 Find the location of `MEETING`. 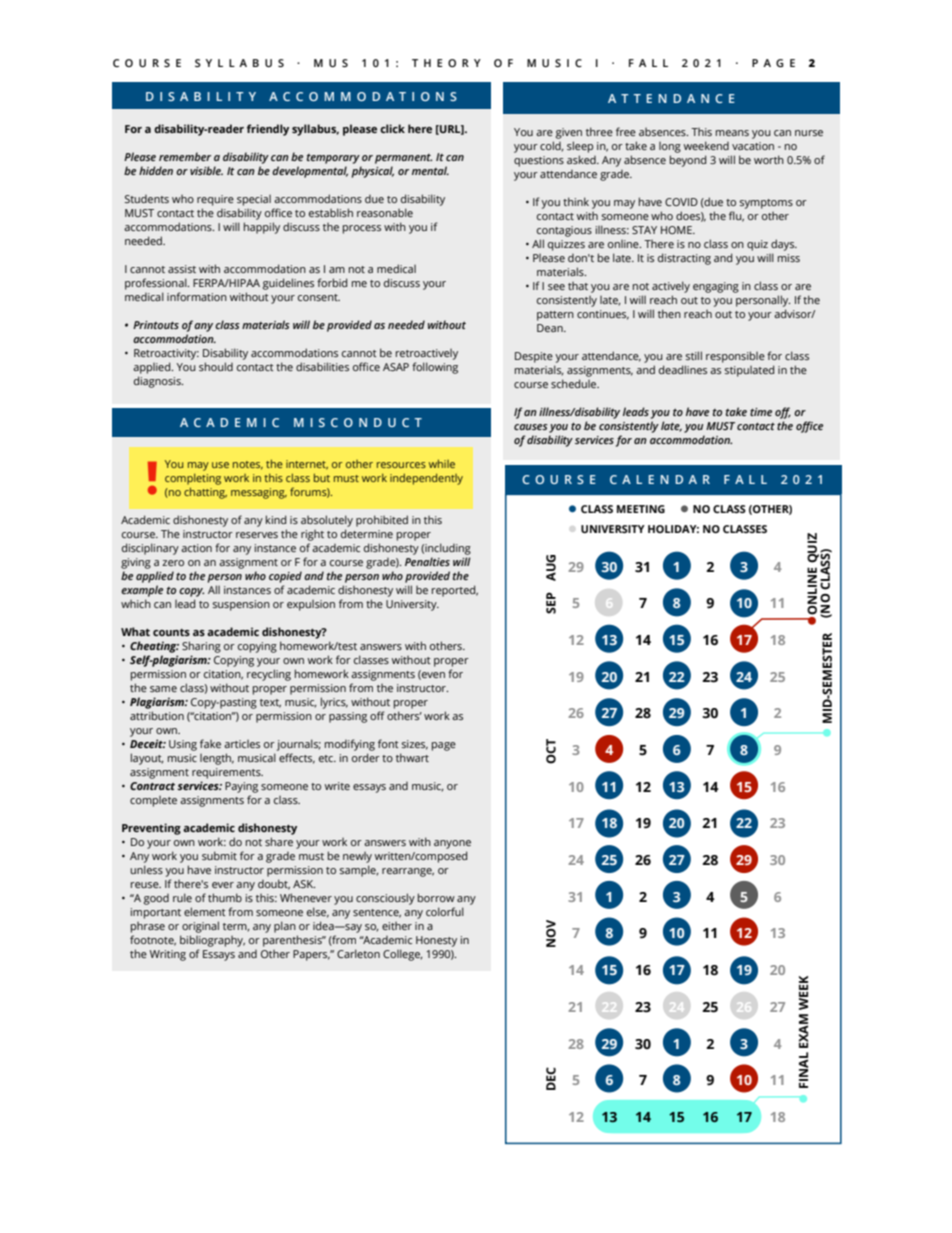

MEETING is located at coordinates (641, 509).
